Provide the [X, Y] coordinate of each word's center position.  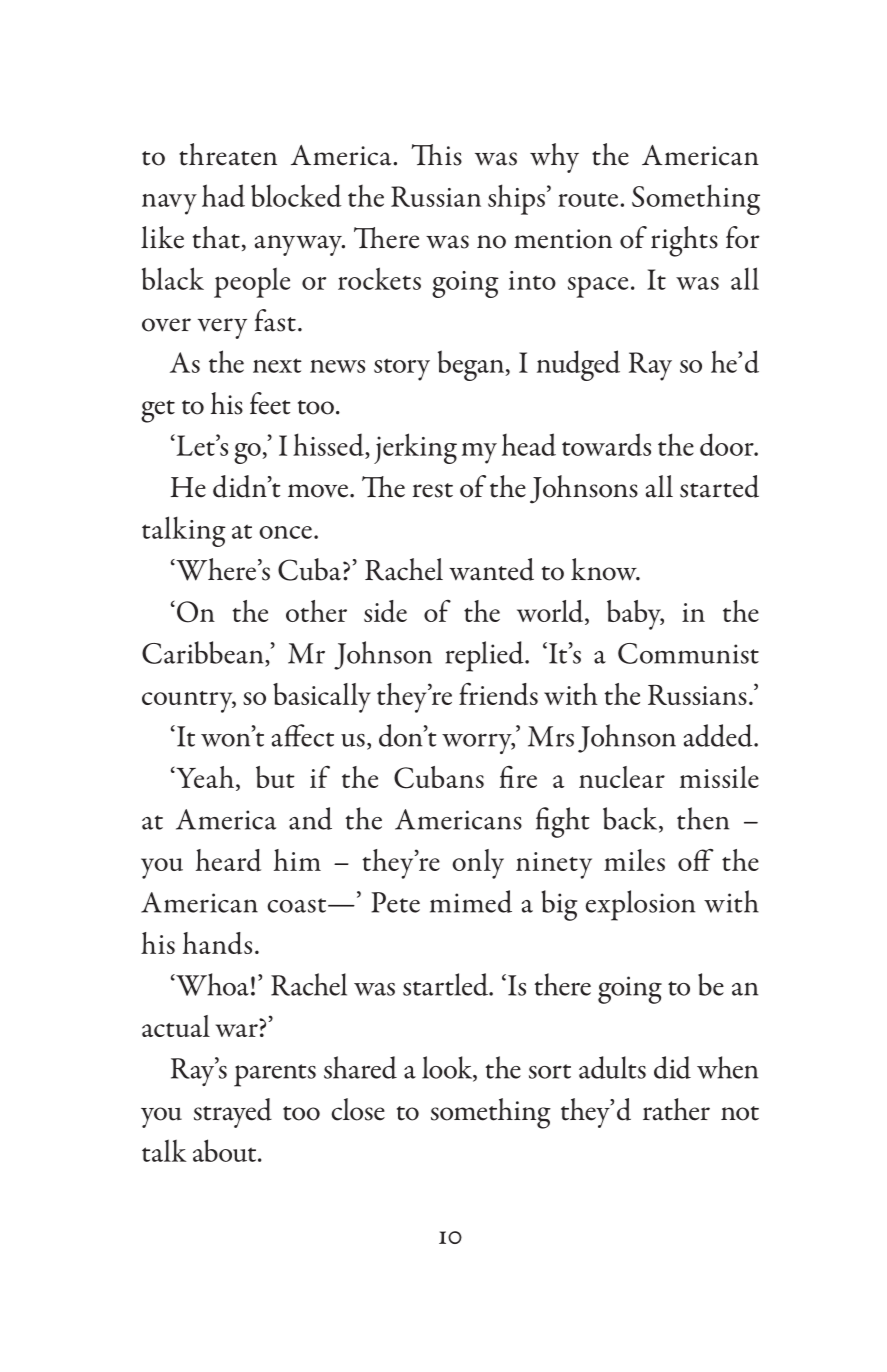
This [436, 155]
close [358, 1109]
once [285, 532]
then [703, 818]
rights [684, 241]
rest [433, 490]
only [478, 864]
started [719, 486]
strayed [233, 1113]
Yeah [204, 777]
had [223, 195]
